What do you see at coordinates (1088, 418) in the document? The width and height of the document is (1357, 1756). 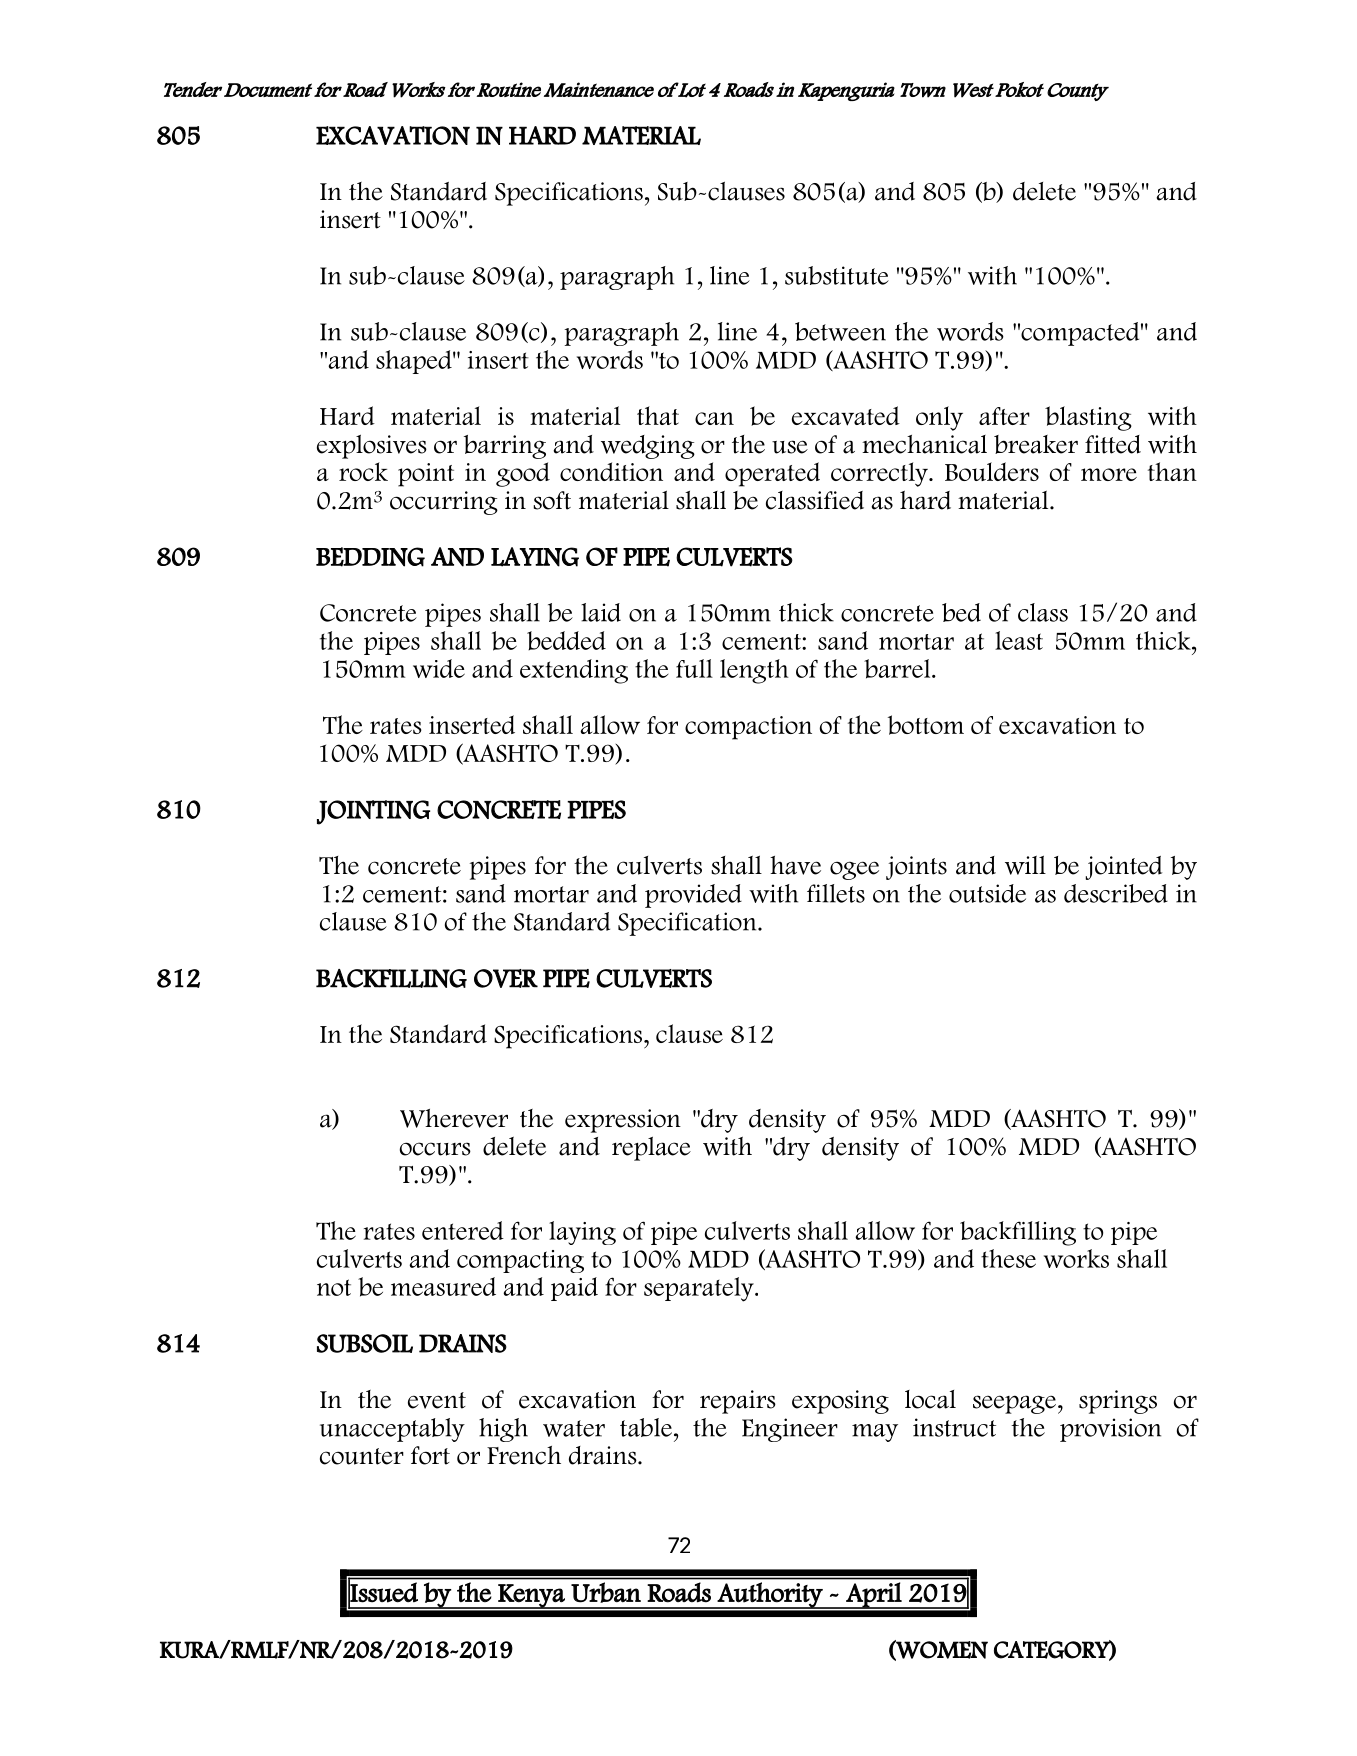 I see `blasting` at bounding box center [1088, 418].
